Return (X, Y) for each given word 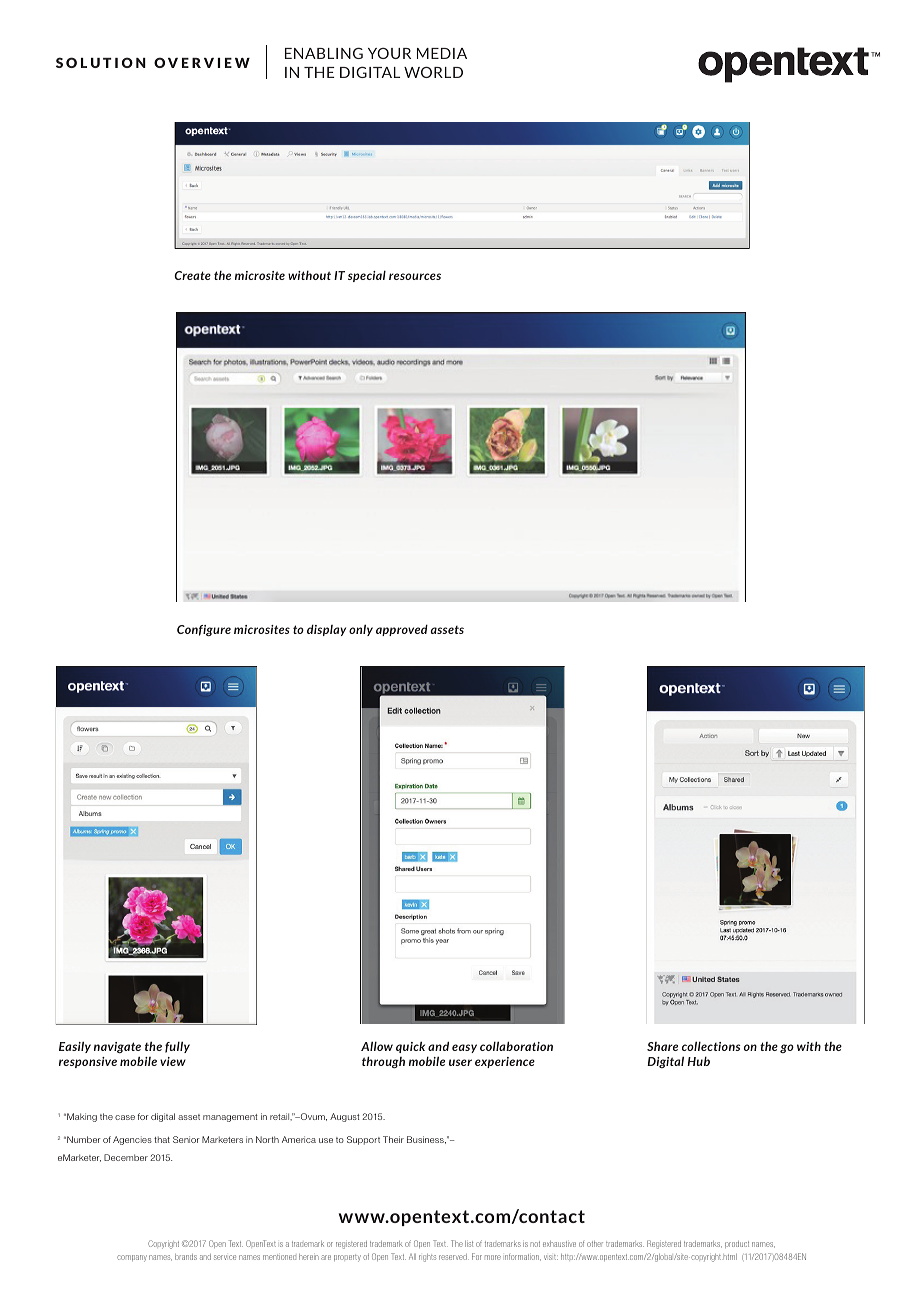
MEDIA (442, 53)
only (361, 630)
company (132, 1258)
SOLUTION (101, 62)
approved (402, 630)
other (595, 1244)
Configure (204, 630)
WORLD (433, 72)
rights (427, 1258)
